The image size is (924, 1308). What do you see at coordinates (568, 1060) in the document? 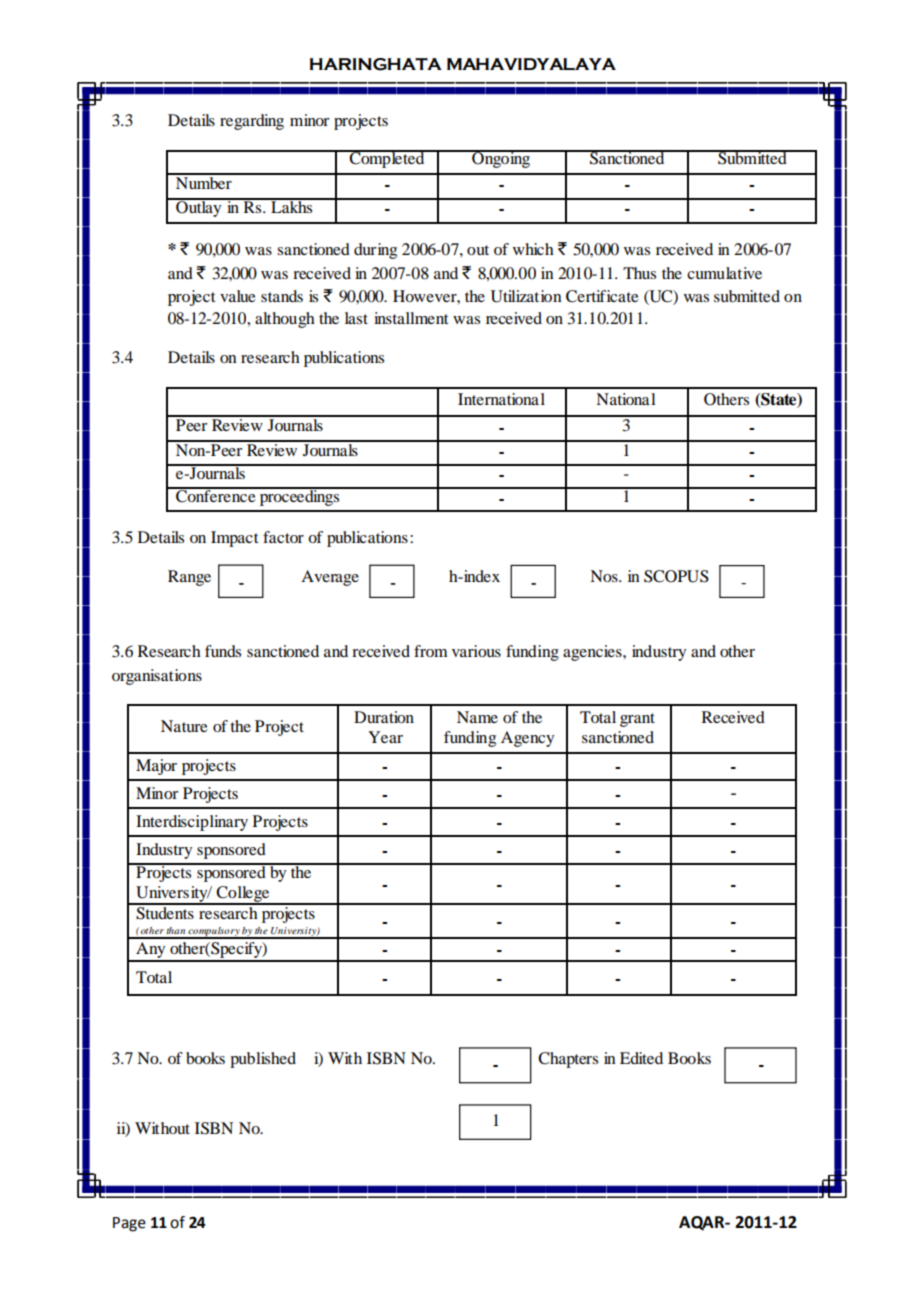
I see `Chapters` at bounding box center [568, 1060].
